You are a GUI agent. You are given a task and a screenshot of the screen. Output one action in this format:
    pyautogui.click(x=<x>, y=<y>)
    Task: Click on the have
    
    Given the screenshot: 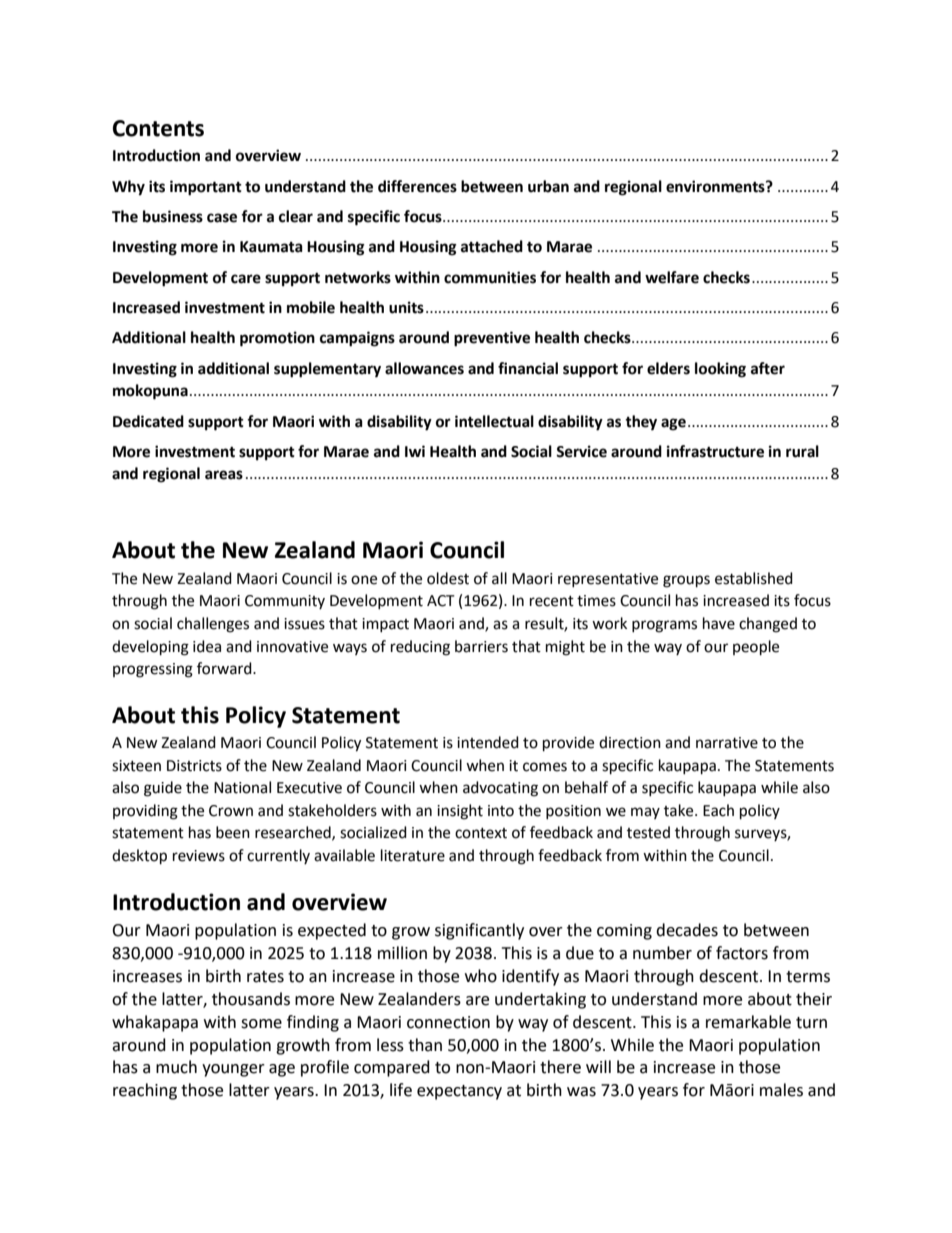 What is the action you would take?
    pyautogui.click(x=719, y=623)
